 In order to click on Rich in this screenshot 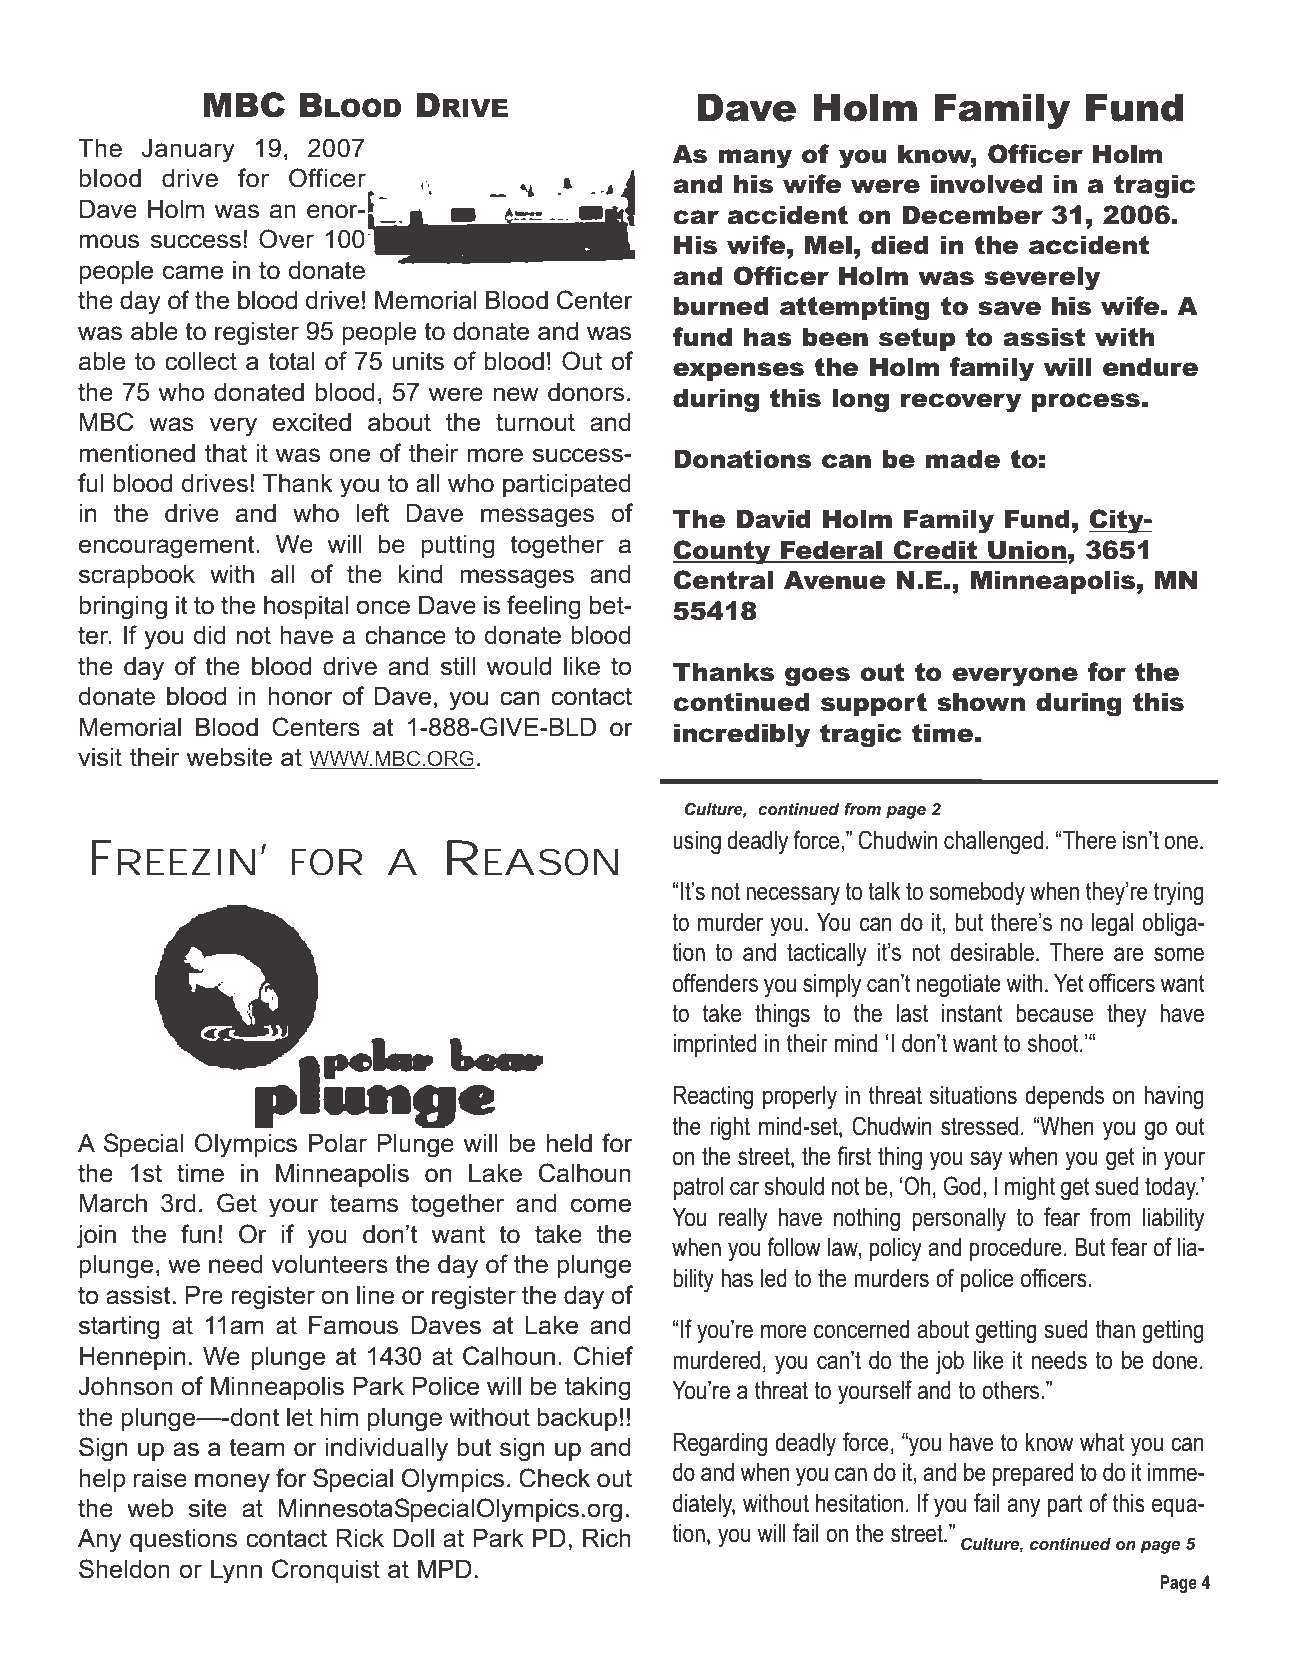, I will do `click(607, 1538)`.
